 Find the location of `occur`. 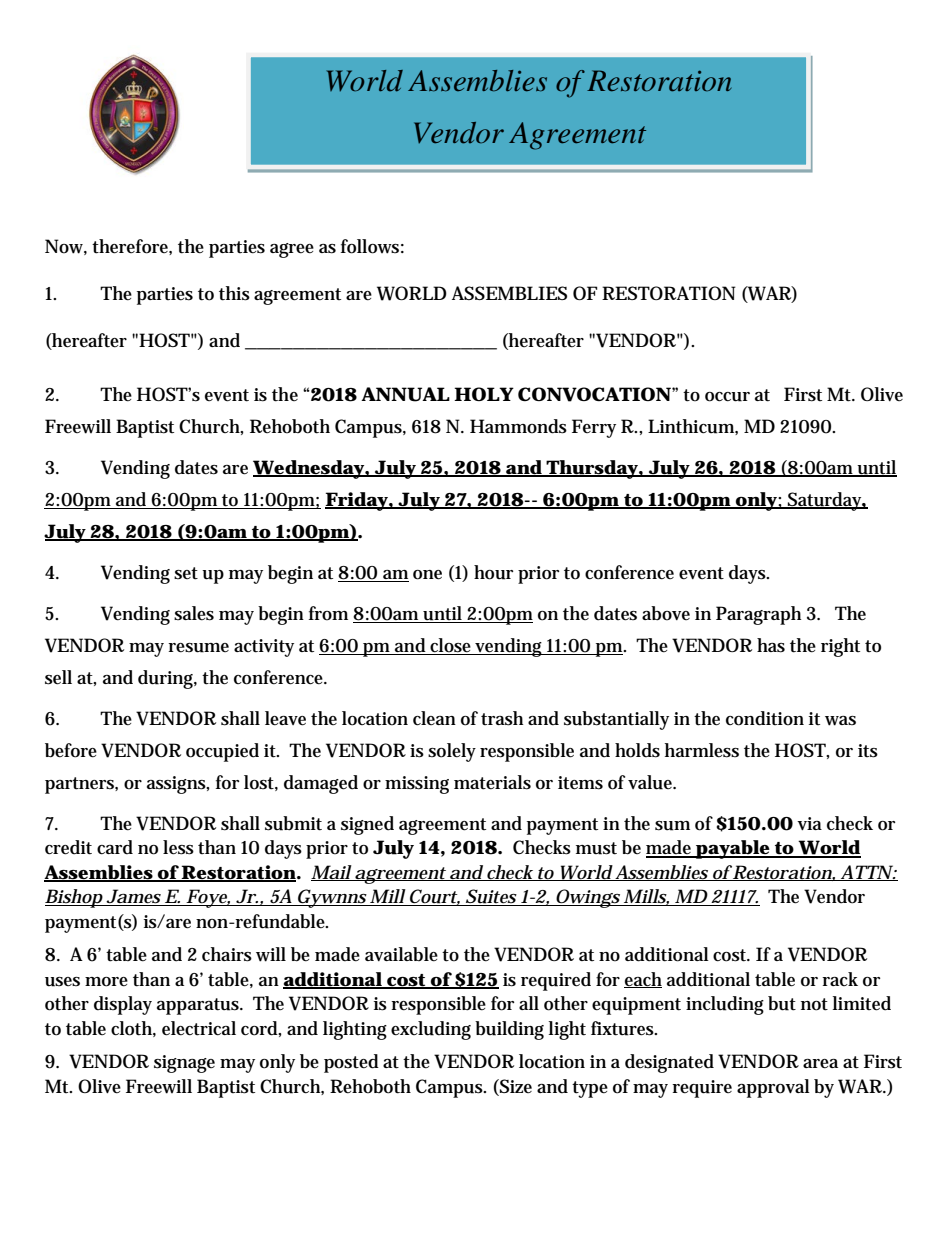

occur is located at coordinates (727, 397).
